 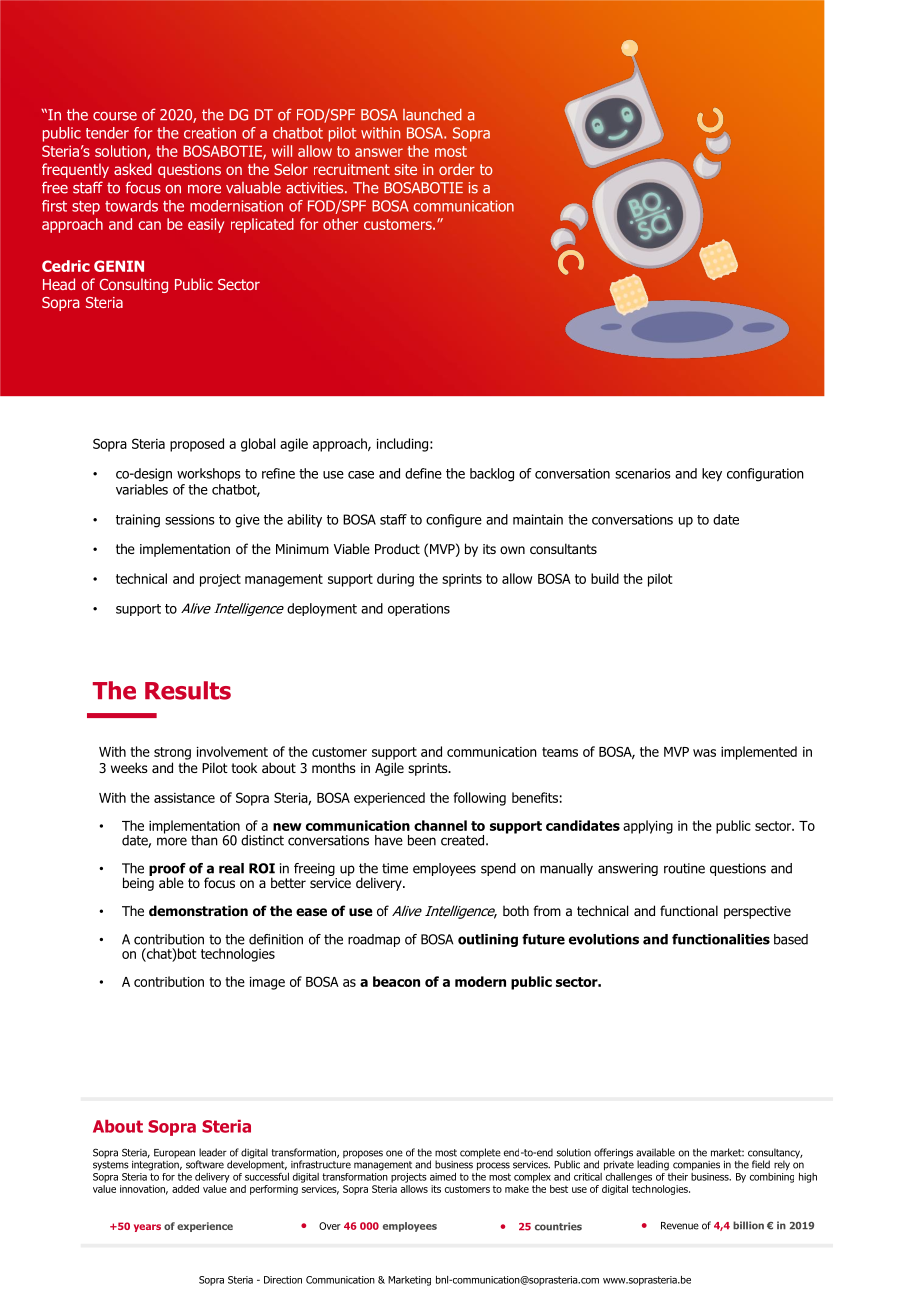 I want to click on launched, so click(x=432, y=115).
